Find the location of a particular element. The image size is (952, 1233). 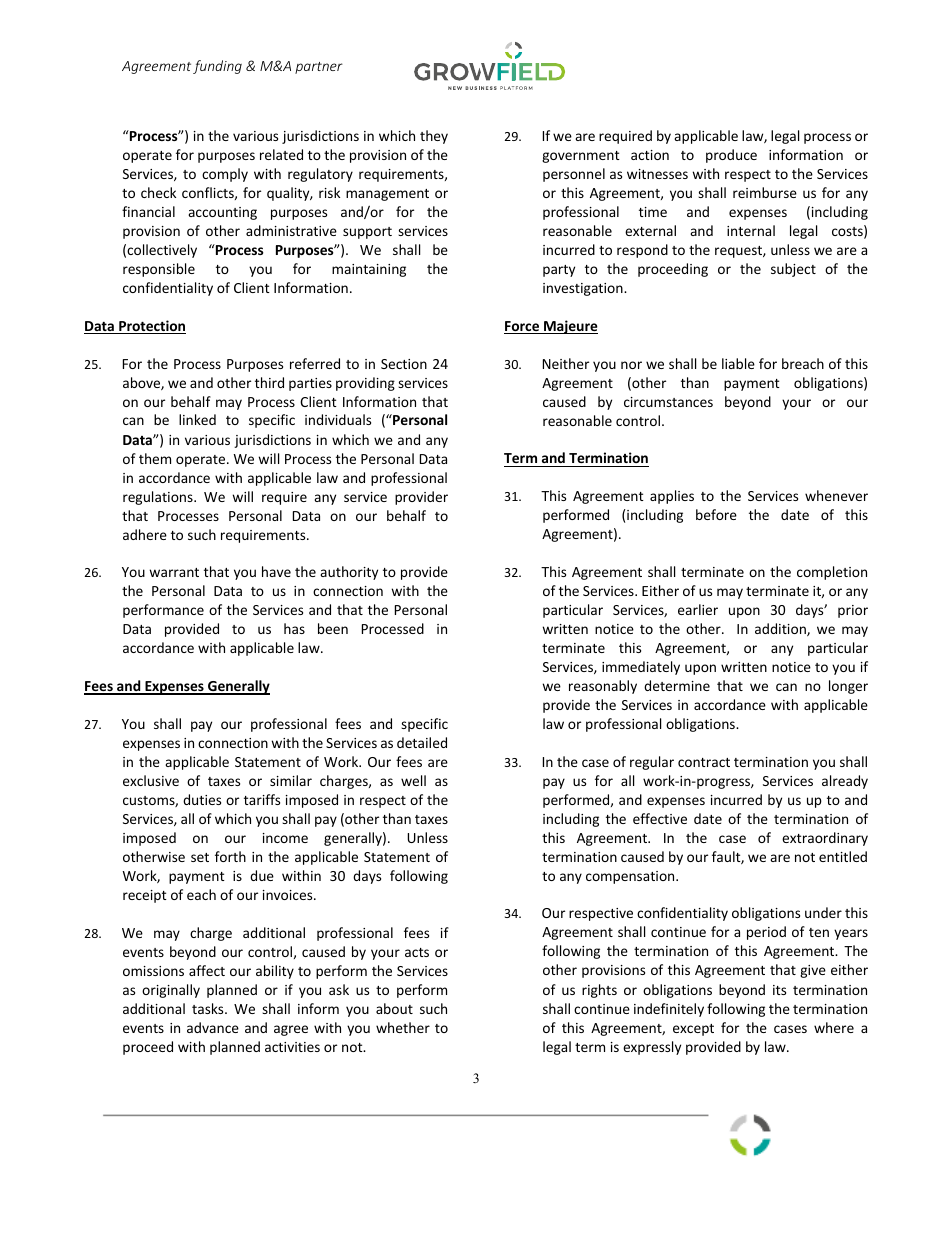

funding is located at coordinates (217, 67).
